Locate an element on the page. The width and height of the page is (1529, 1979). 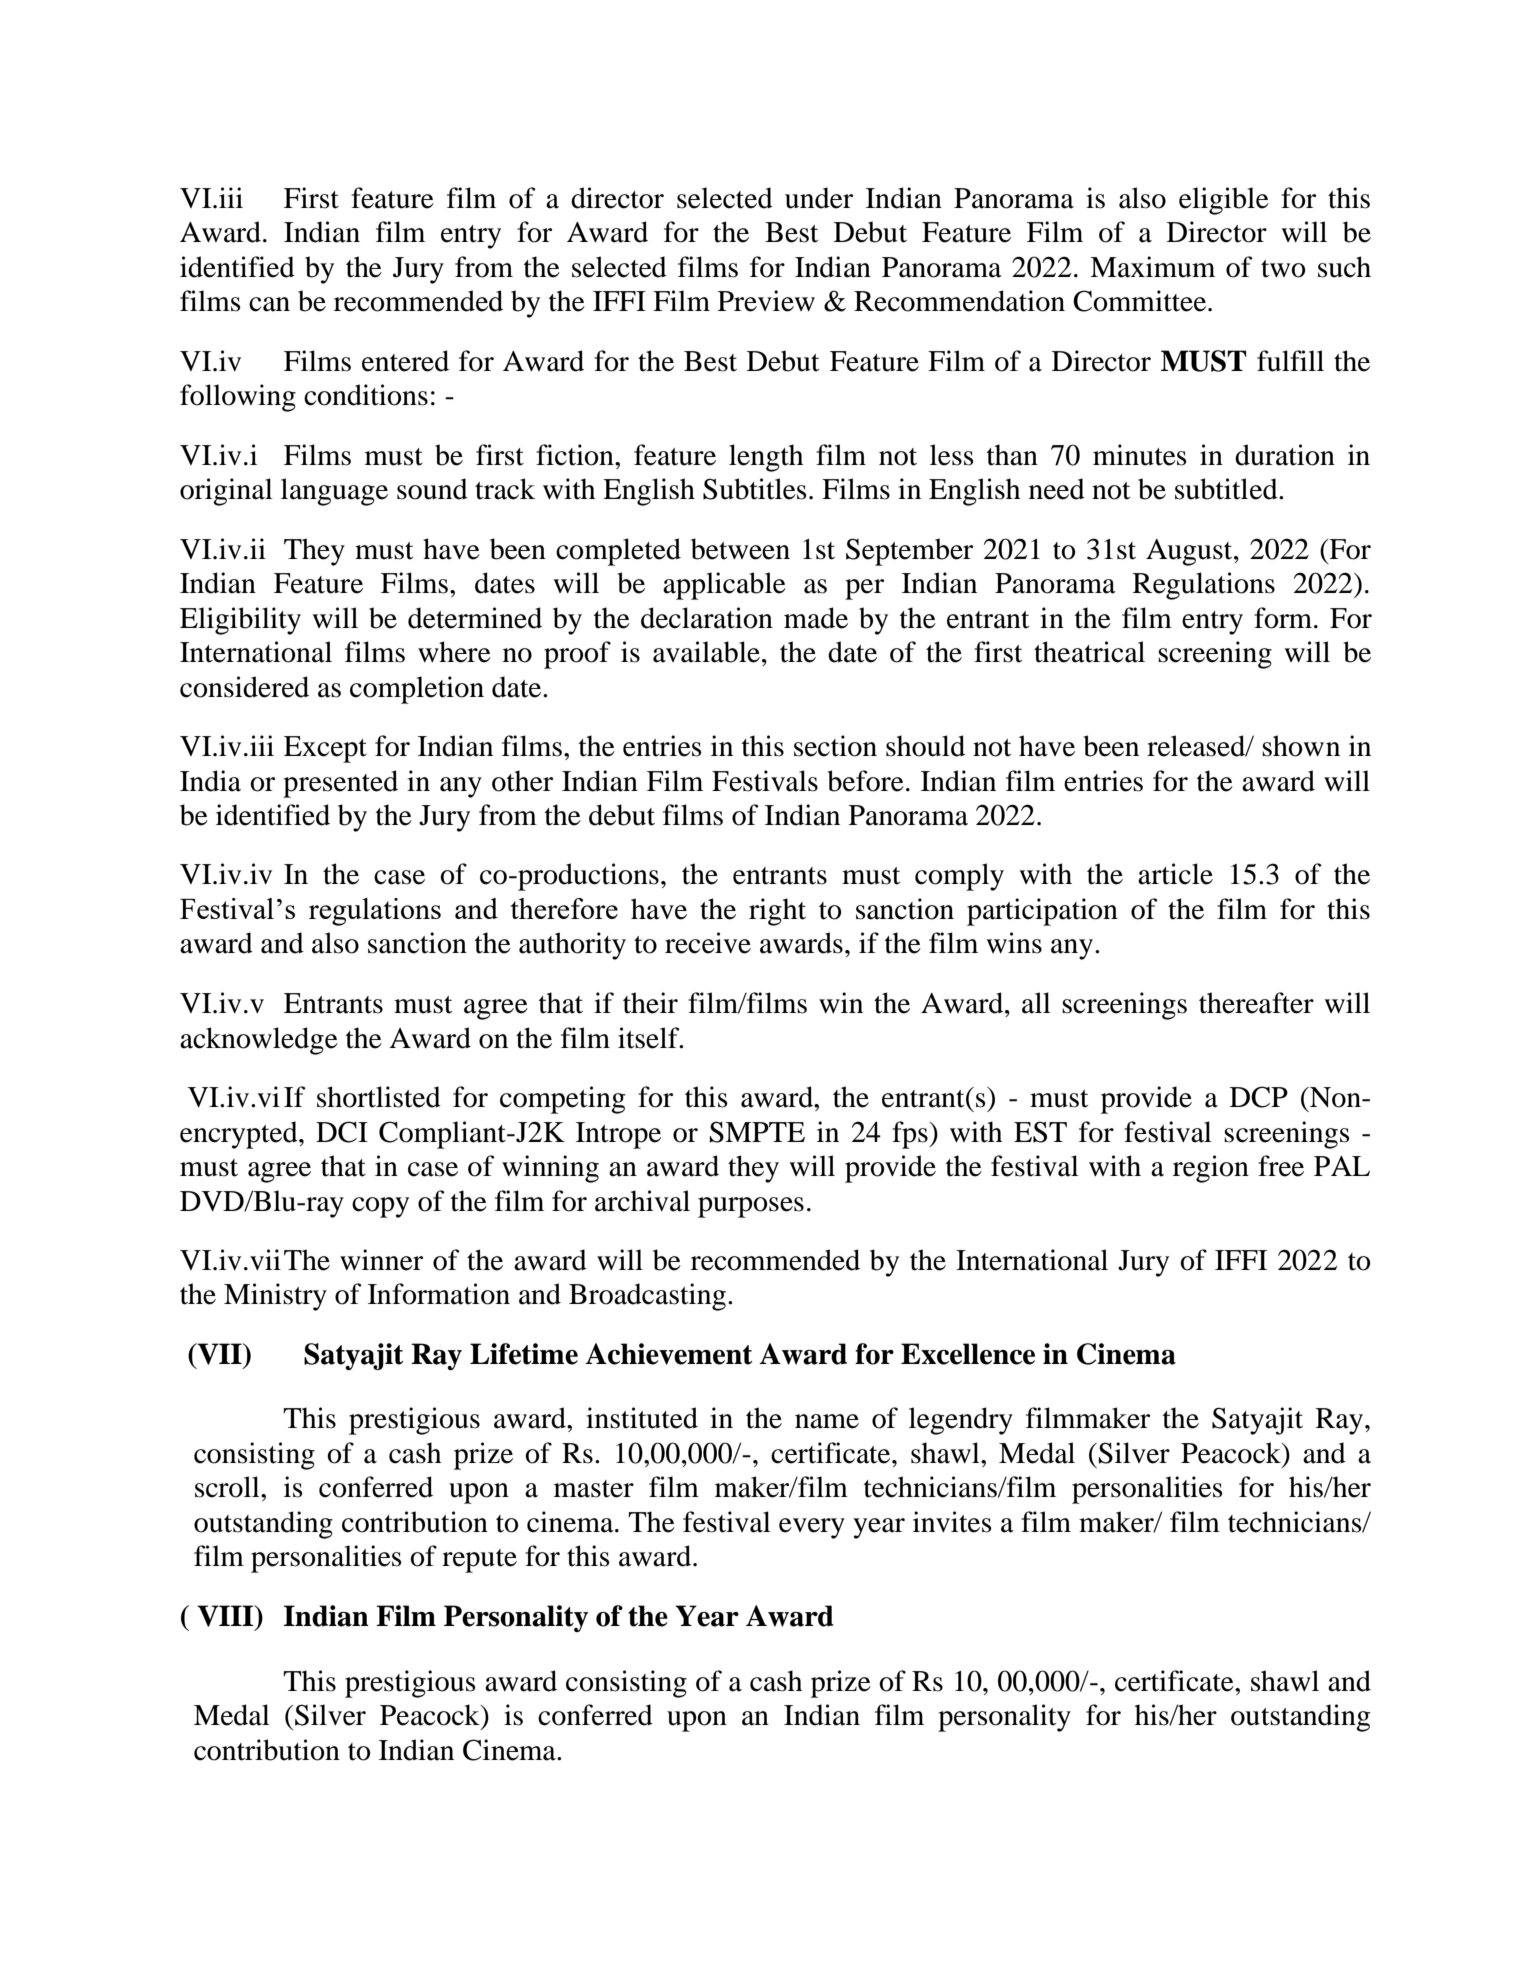
completion is located at coordinates (417, 690).
